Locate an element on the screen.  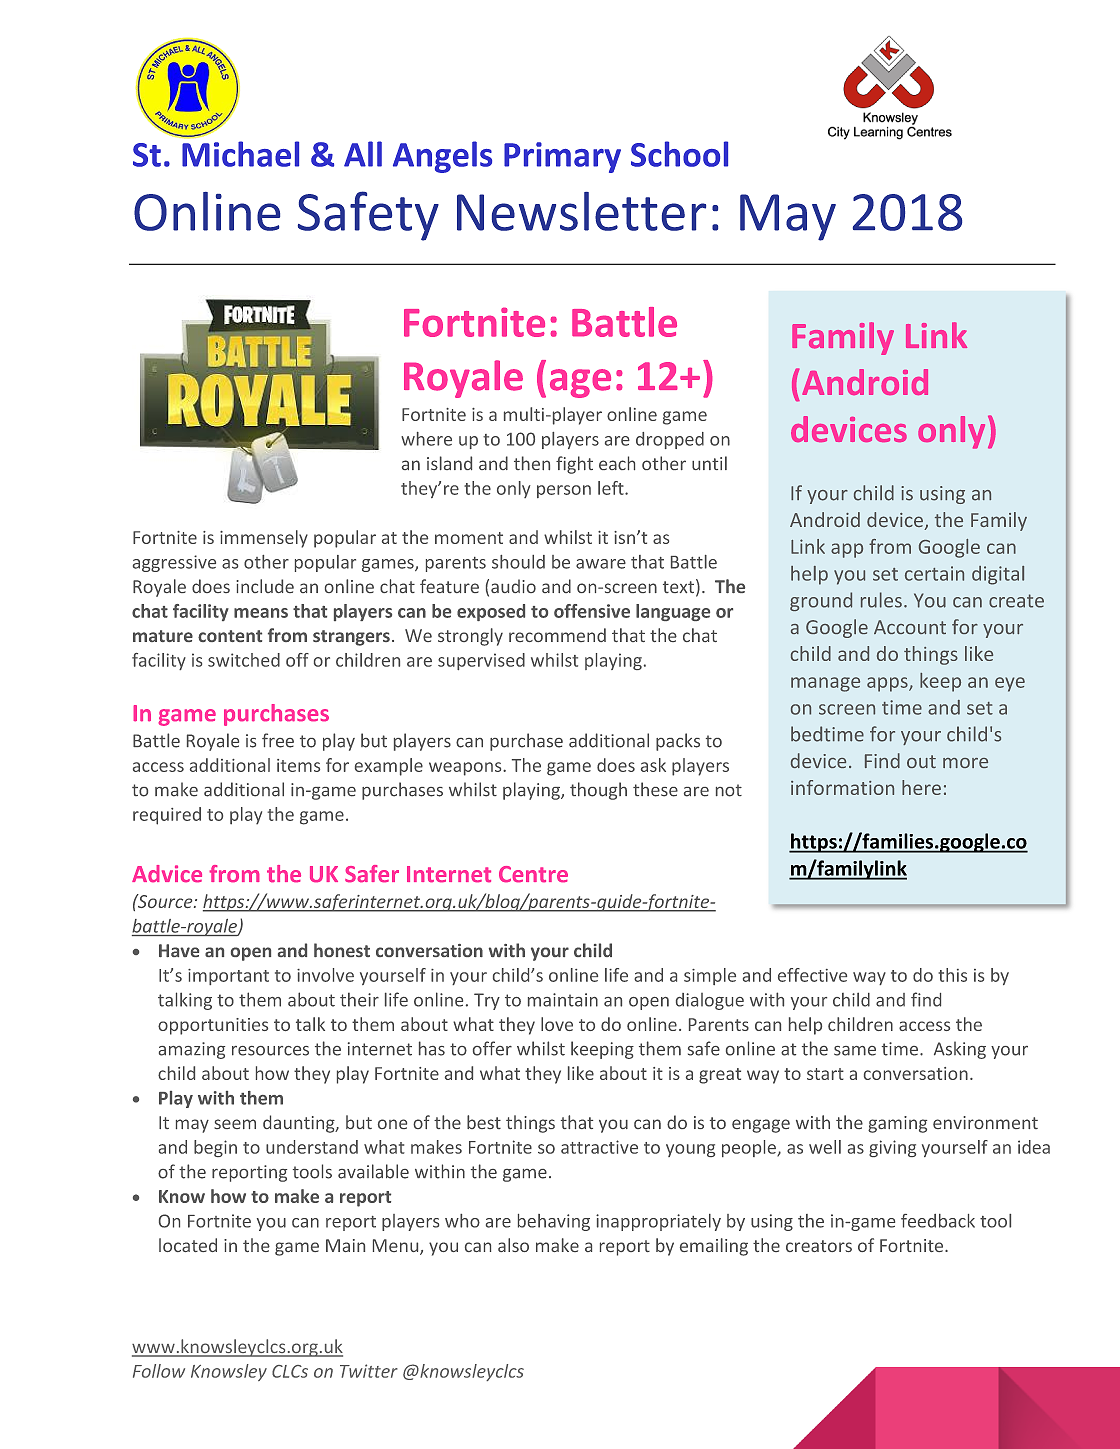
free is located at coordinates (278, 740).
